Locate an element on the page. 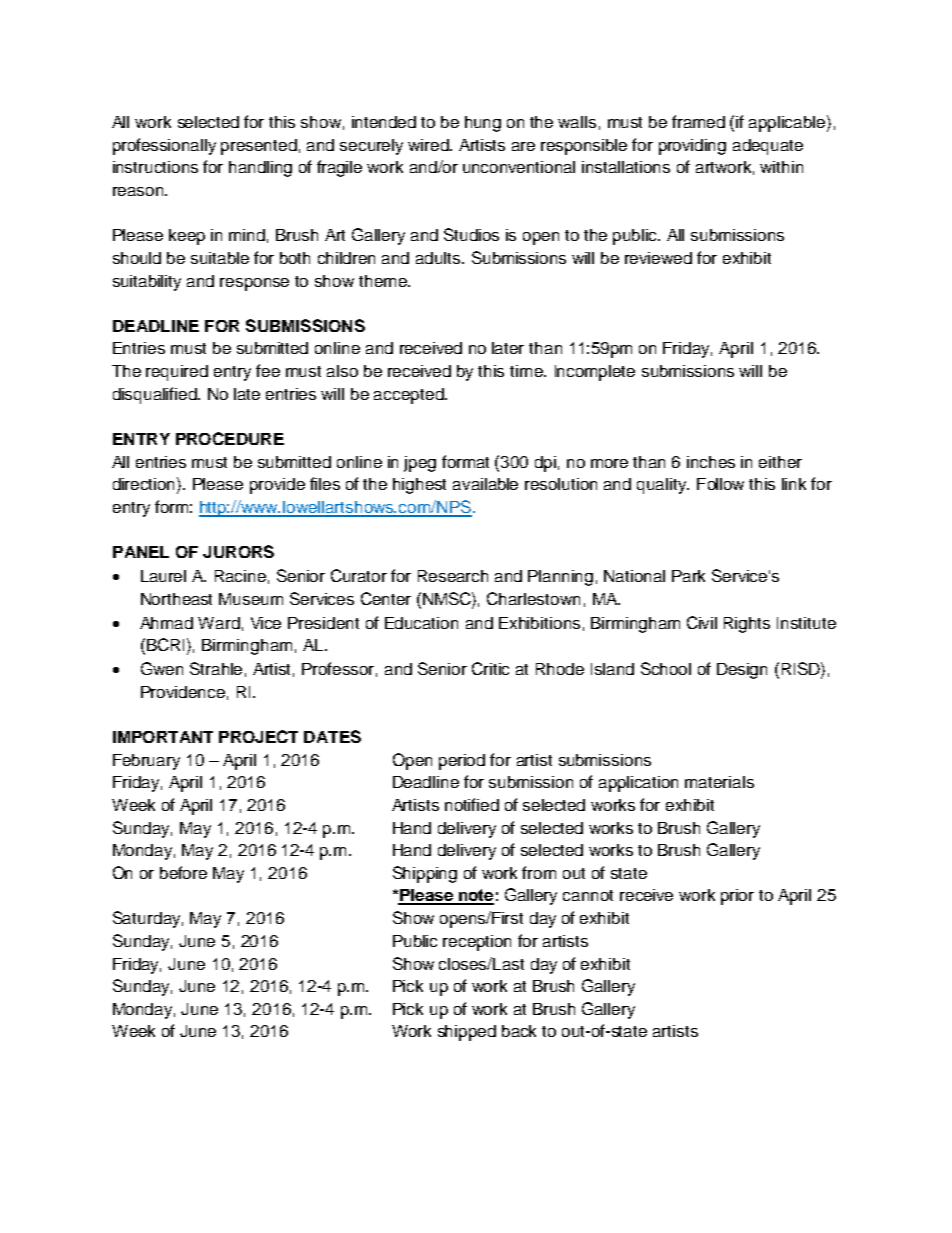  shipped is located at coordinates (467, 1033).
